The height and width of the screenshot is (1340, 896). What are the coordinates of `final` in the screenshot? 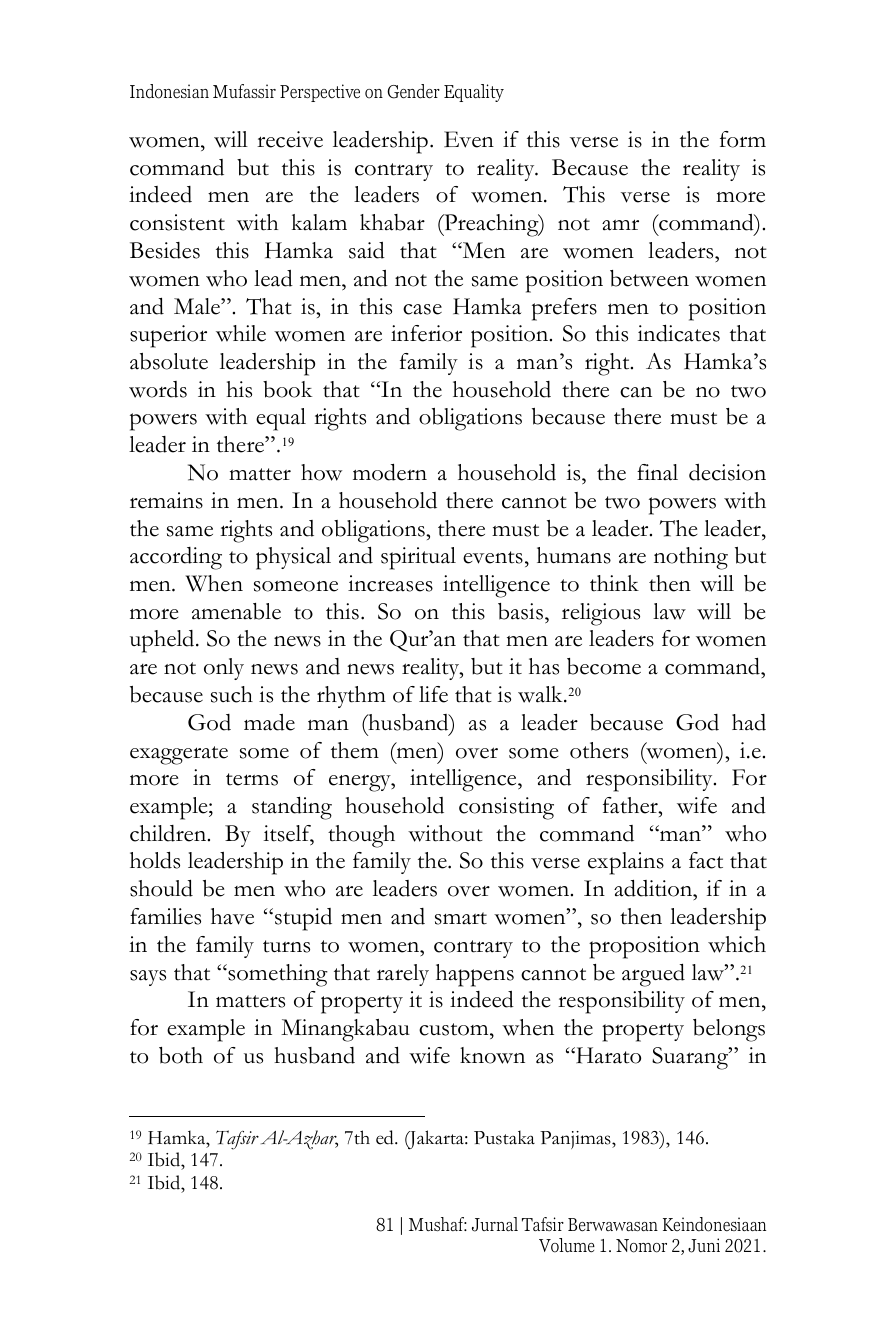 It's located at (657, 472).
